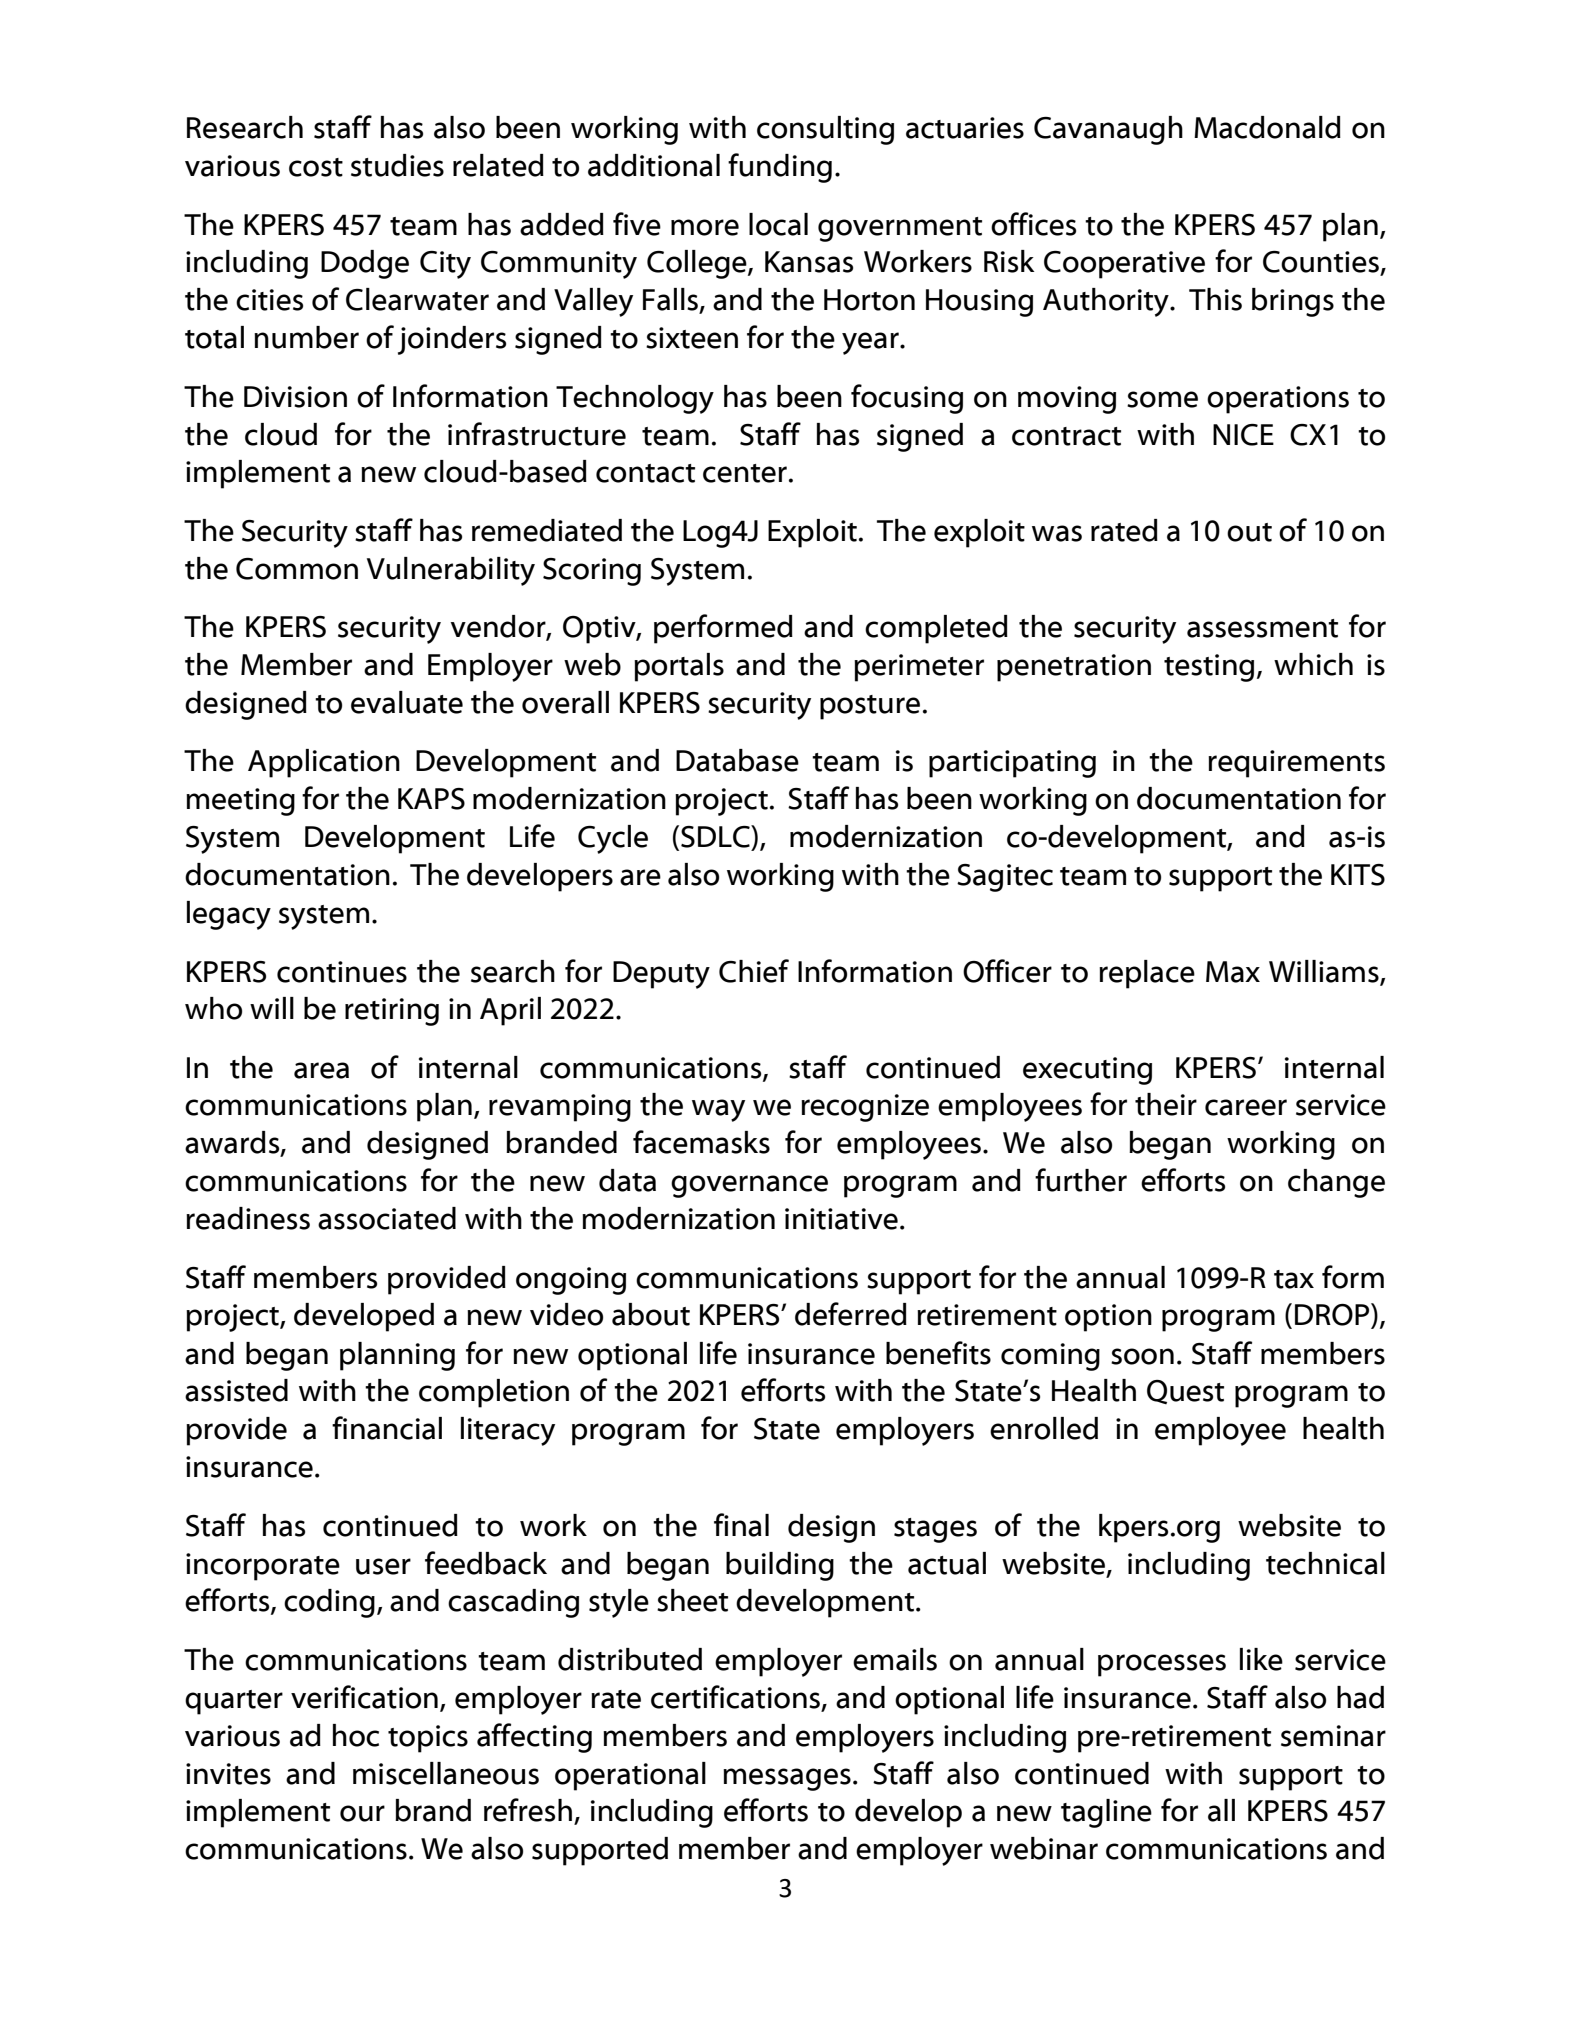 This document has width=1571, height=2032. What do you see at coordinates (787, 1779) in the document?
I see `messages` at bounding box center [787, 1779].
